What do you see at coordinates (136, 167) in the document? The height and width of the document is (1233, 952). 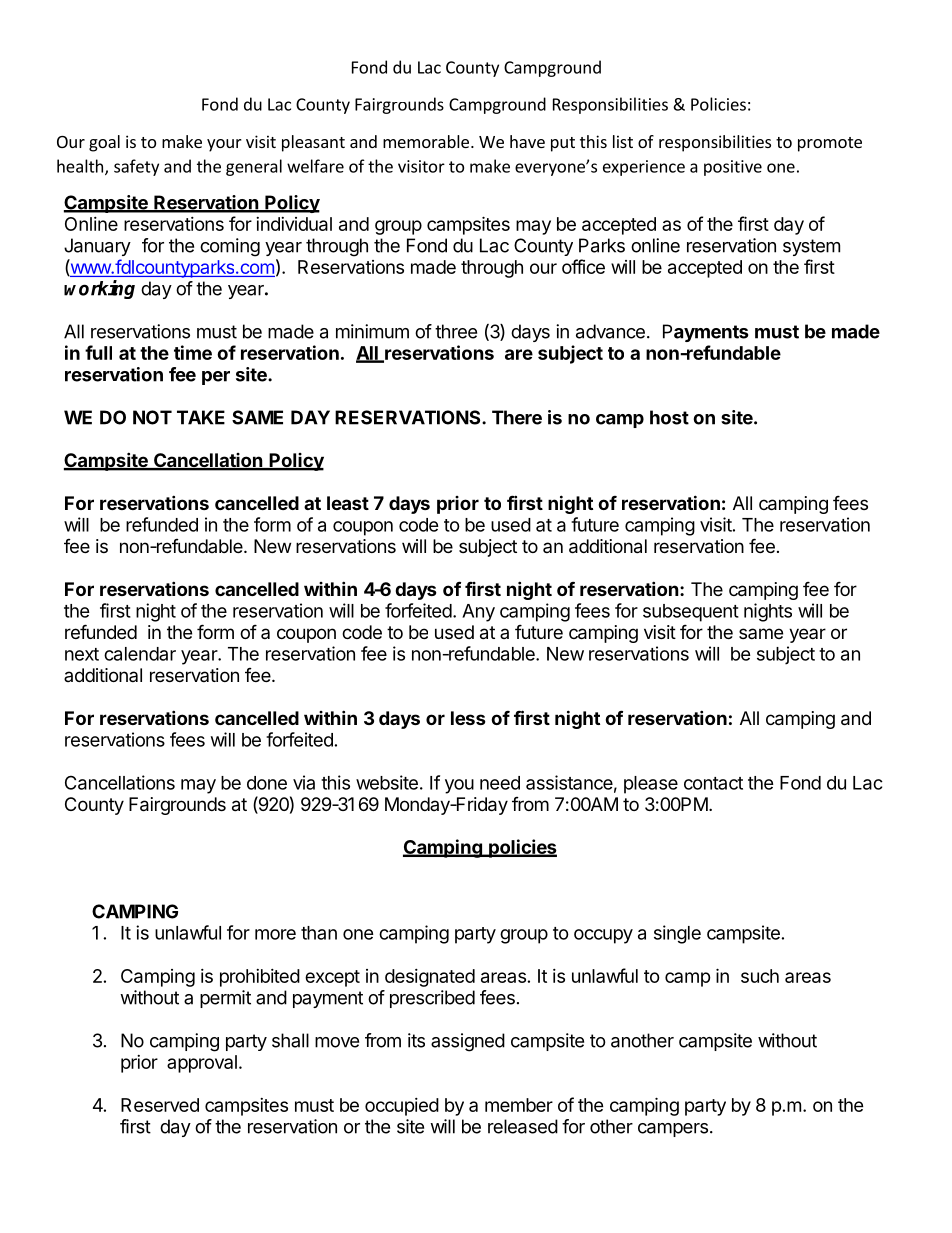 I see `safety` at bounding box center [136, 167].
